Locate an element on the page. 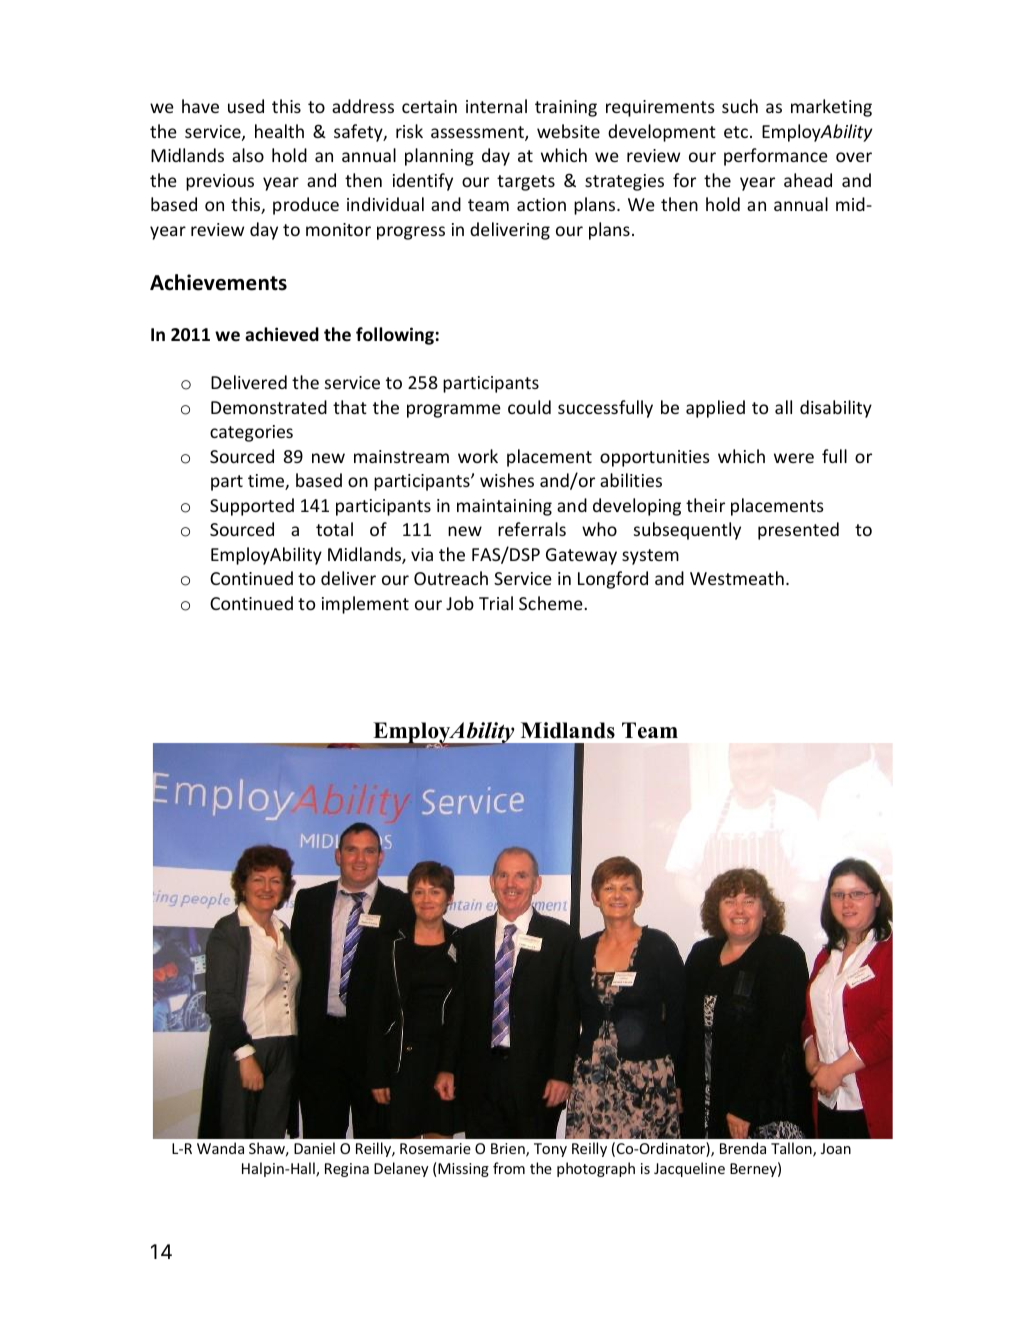 The height and width of the page is (1324, 1023). performance is located at coordinates (776, 157).
